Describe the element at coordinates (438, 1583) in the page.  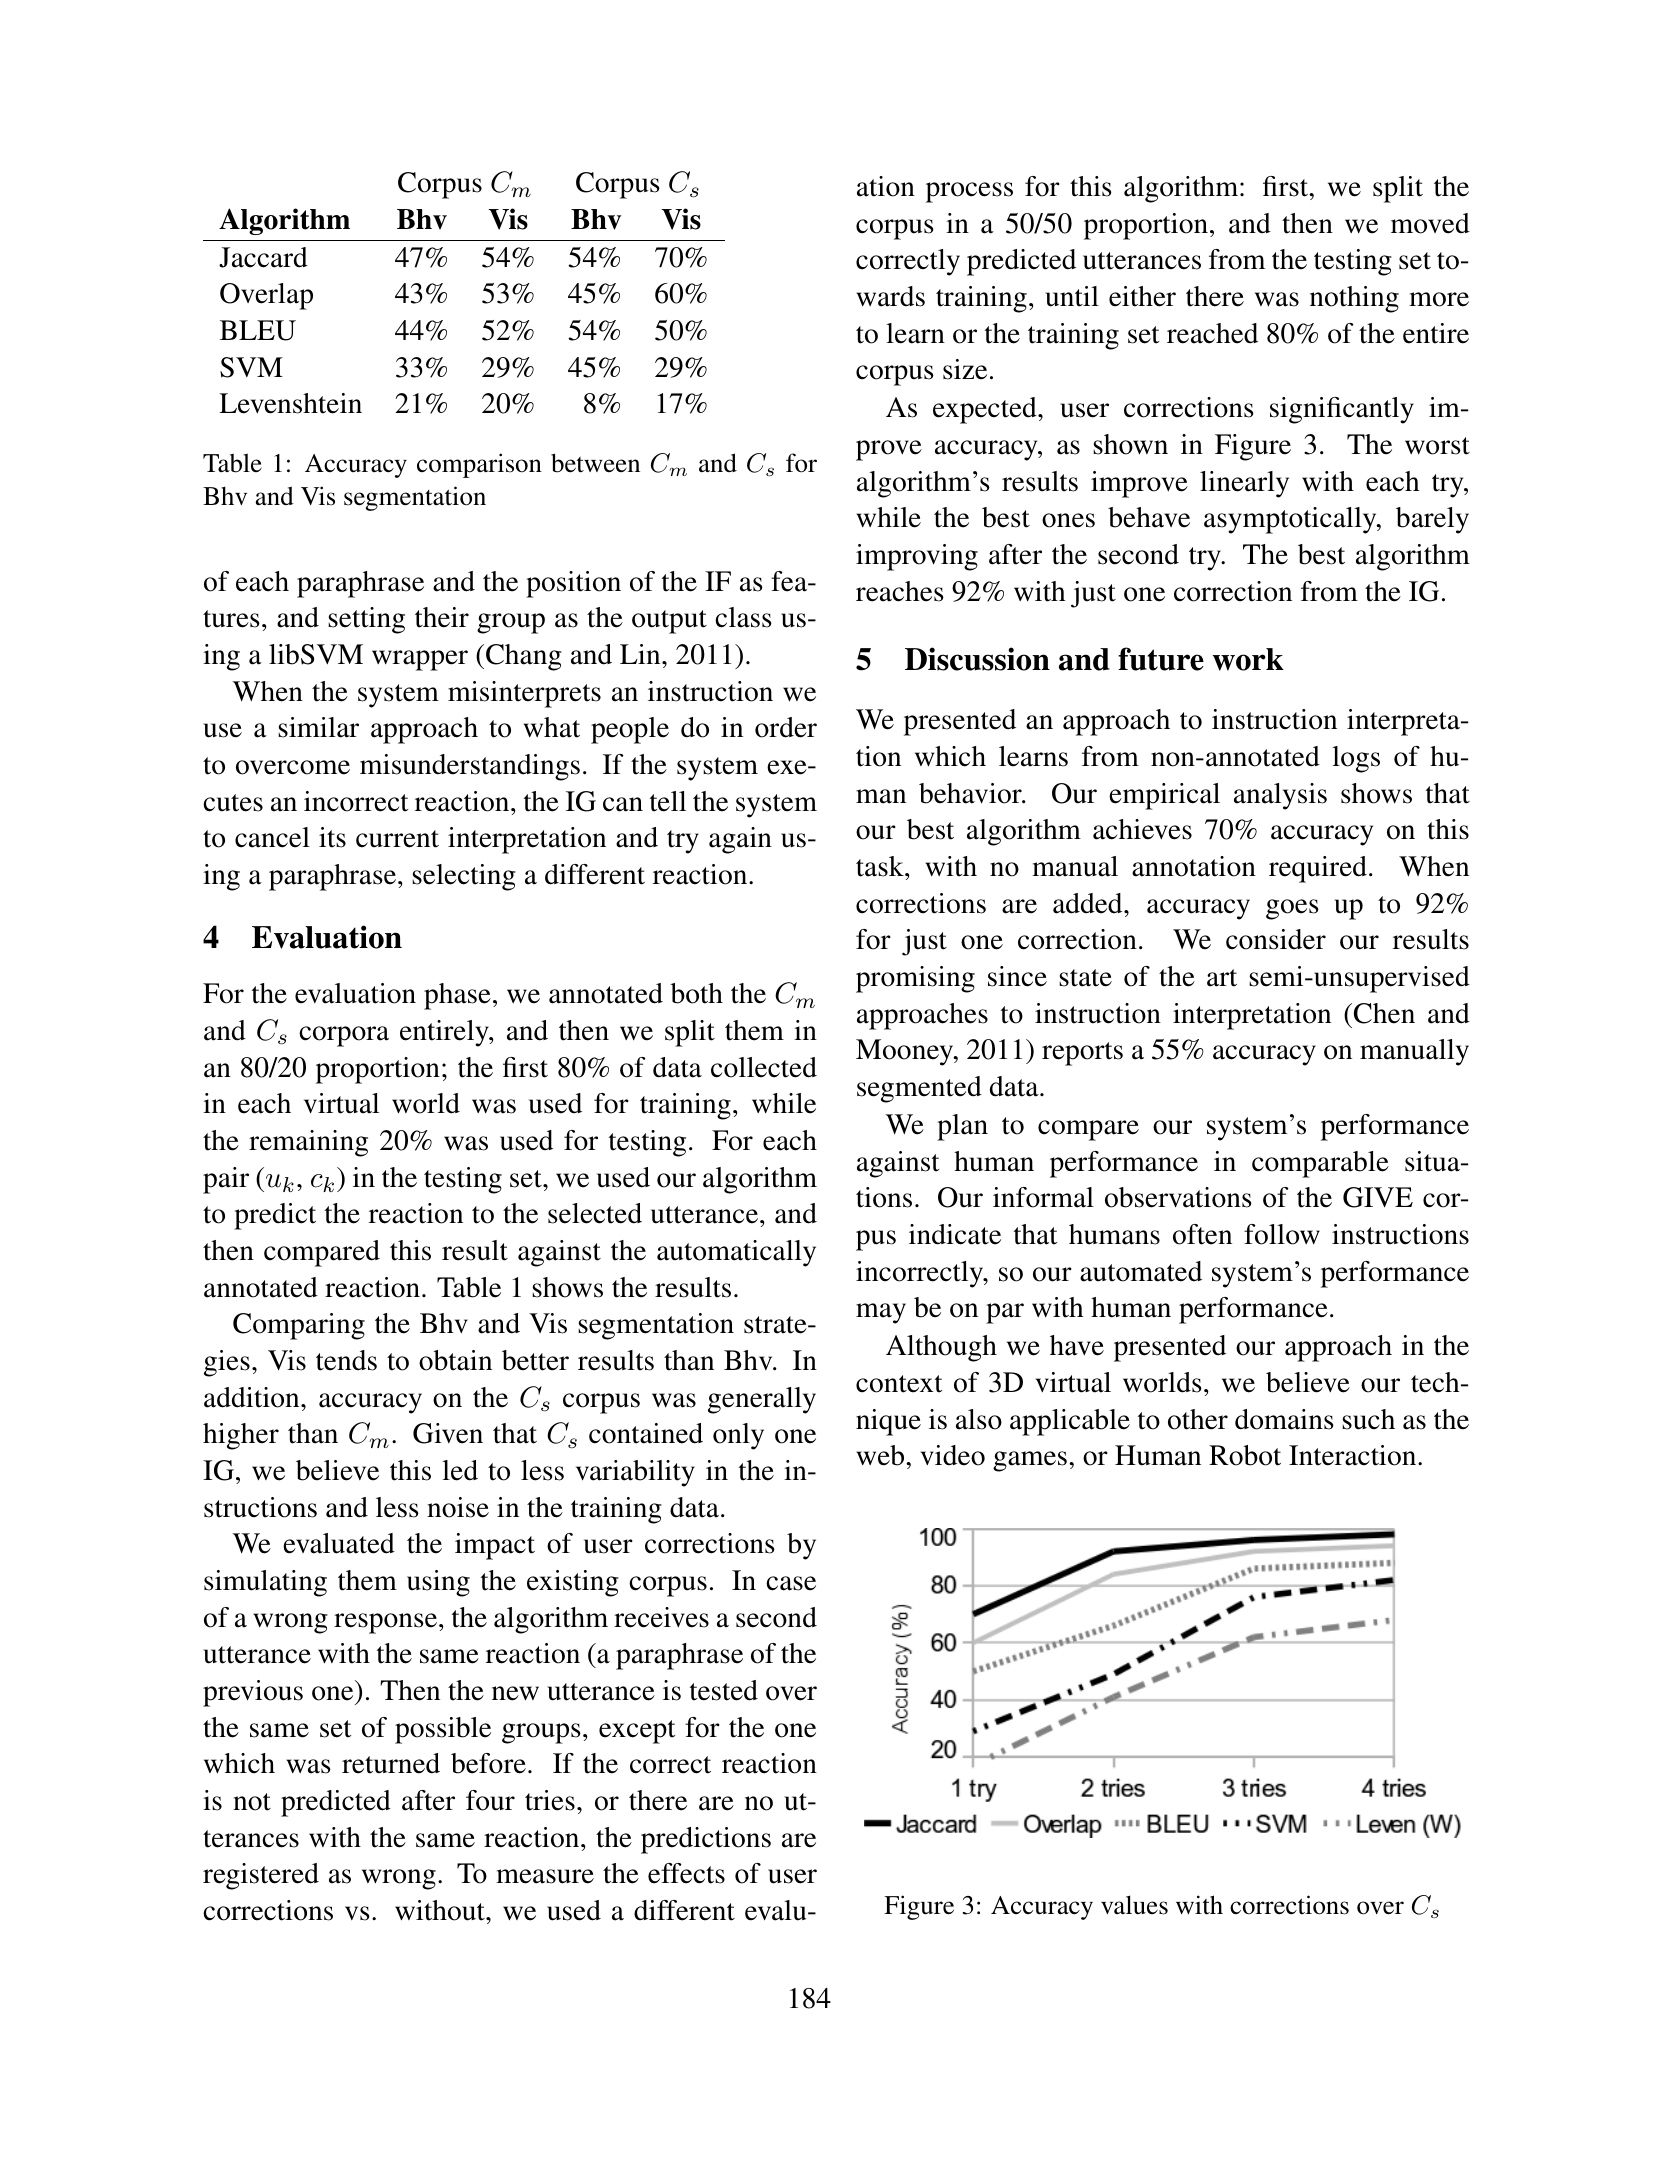
I see `using` at that location.
